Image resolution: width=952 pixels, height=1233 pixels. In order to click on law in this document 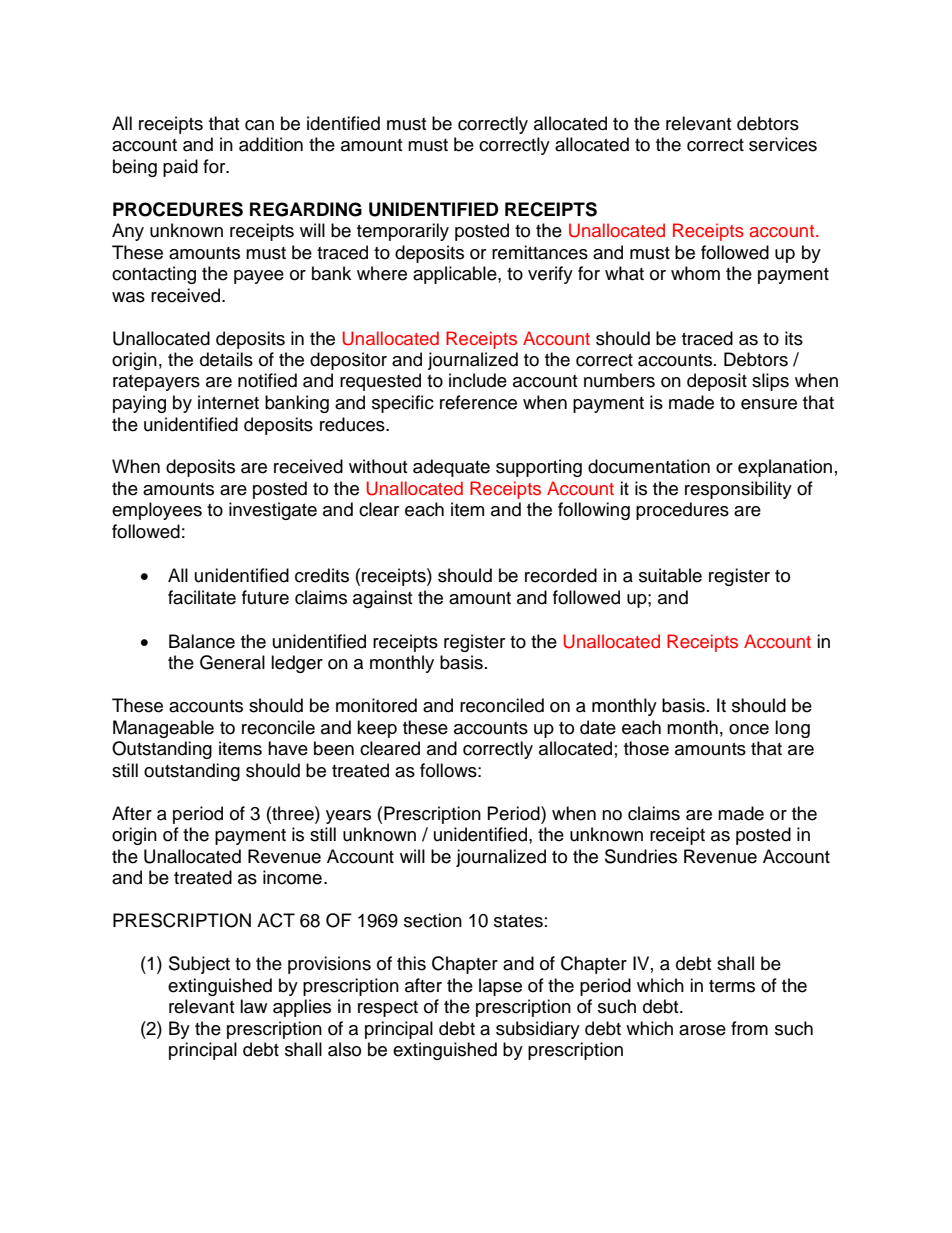, I will do `click(253, 1006)`.
